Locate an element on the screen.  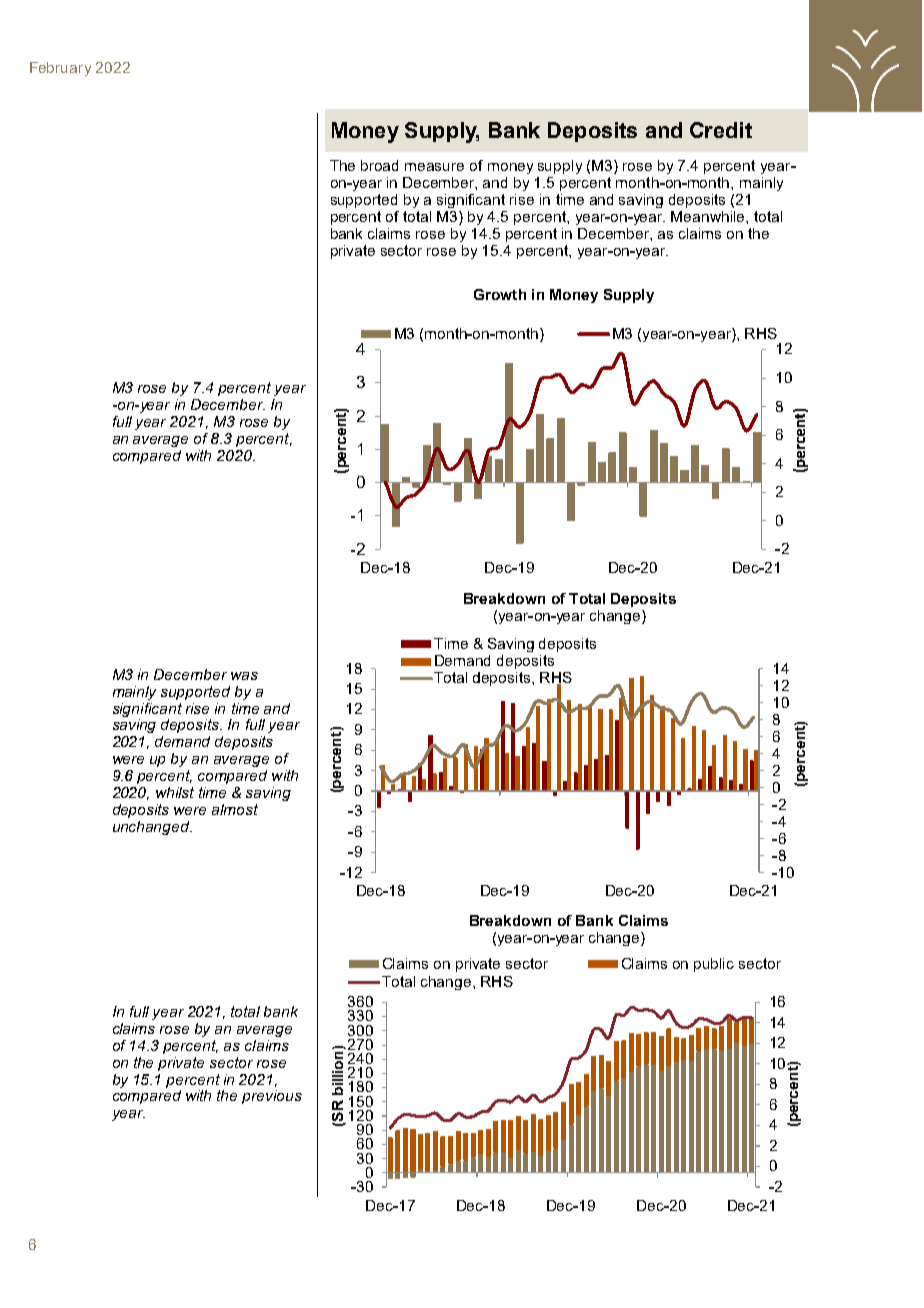
broad is located at coordinates (379, 165).
